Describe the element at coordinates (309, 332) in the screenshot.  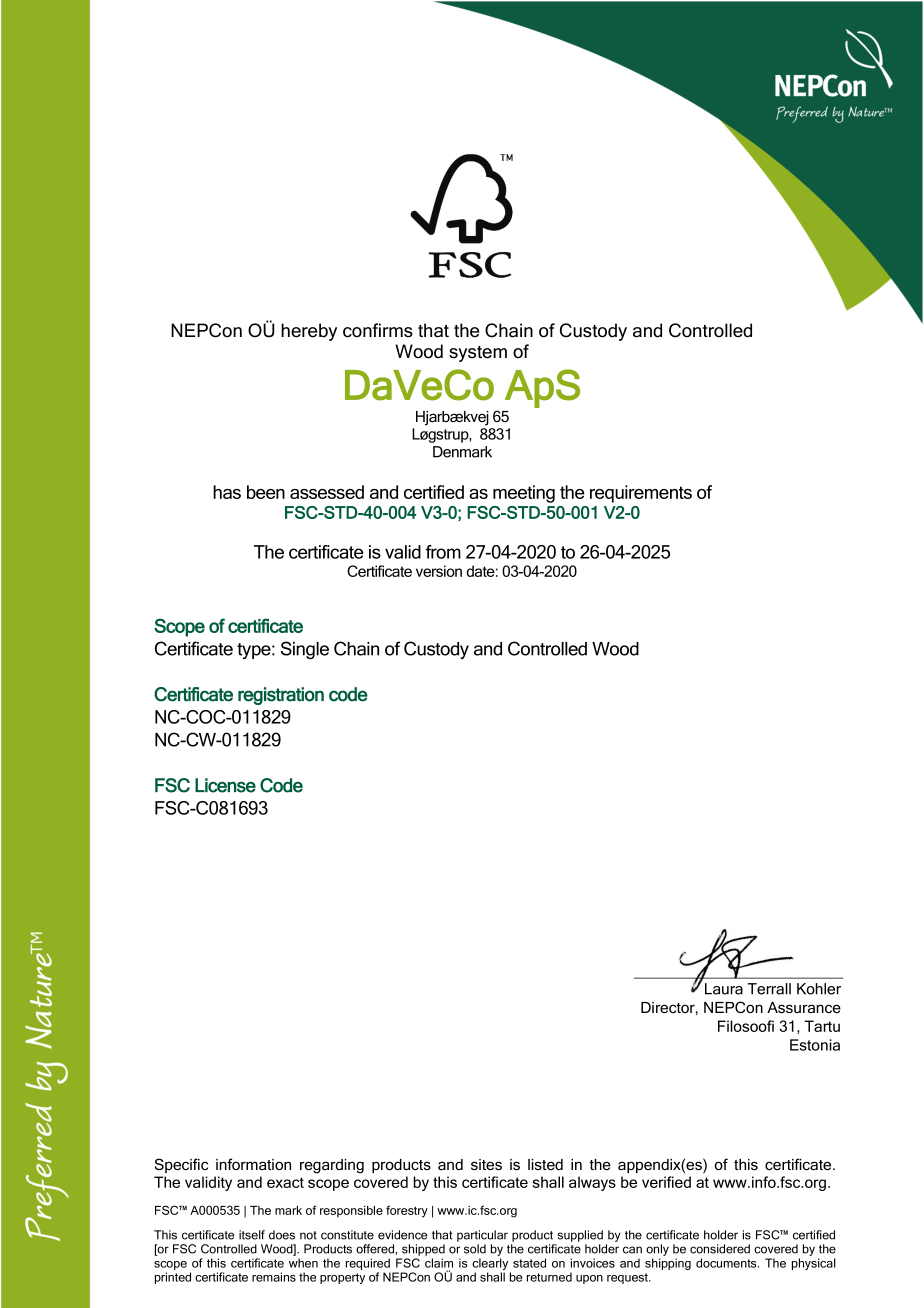
I see `hereby` at that location.
